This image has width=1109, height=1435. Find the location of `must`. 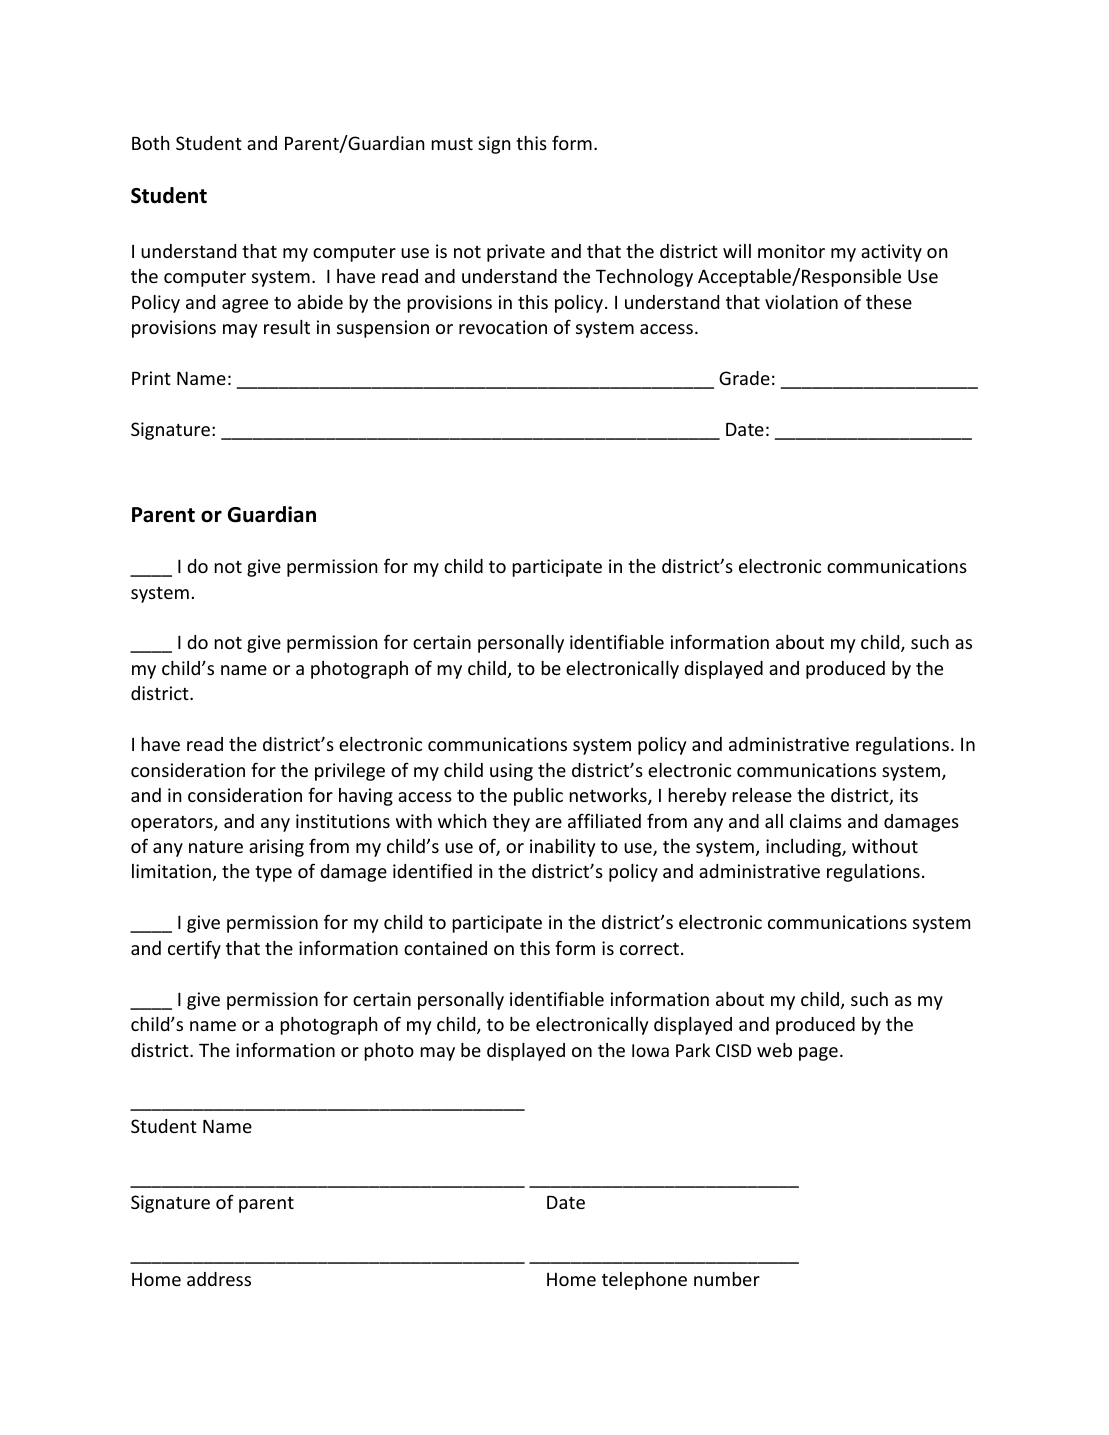

must is located at coordinates (452, 144).
